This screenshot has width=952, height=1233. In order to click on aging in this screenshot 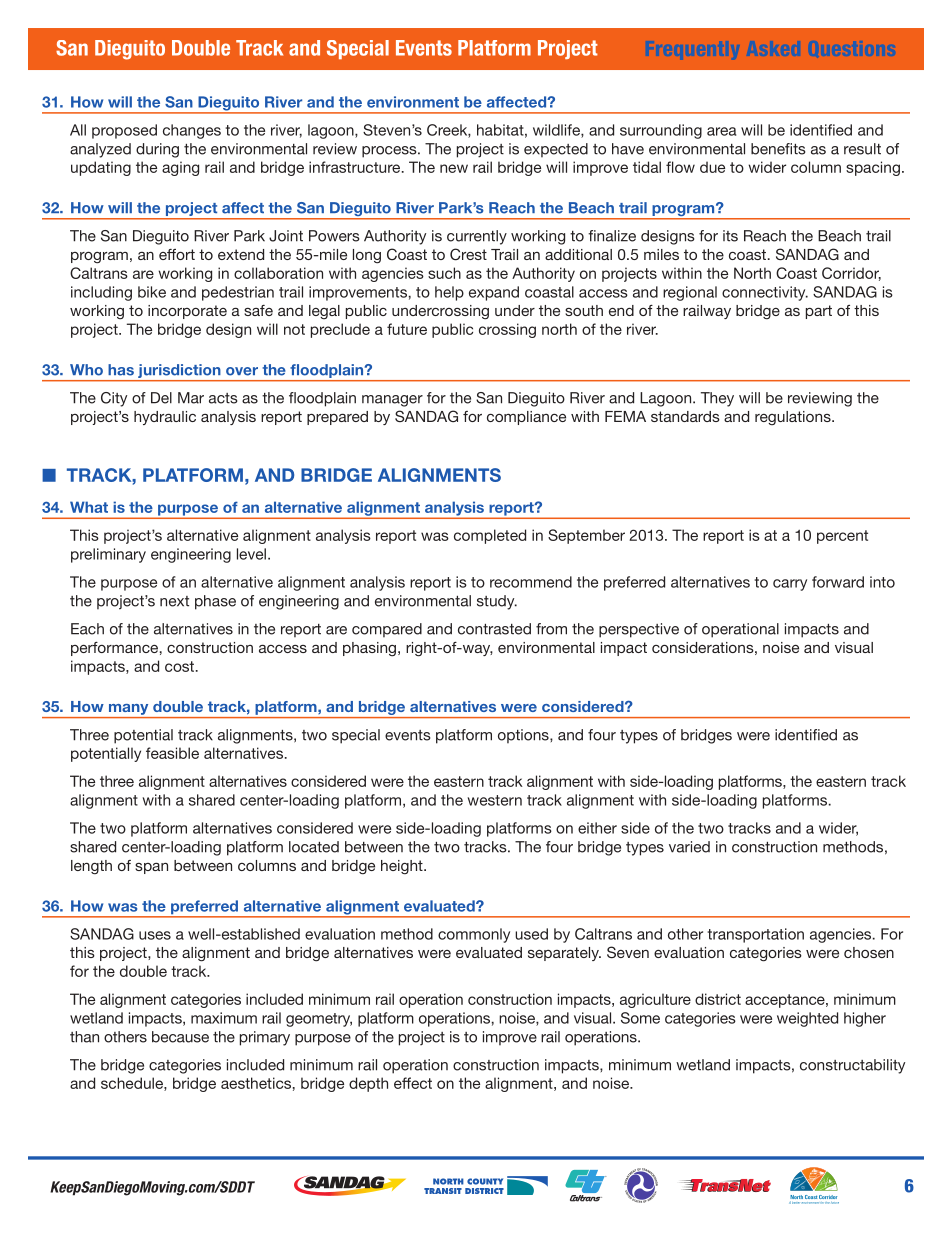, I will do `click(180, 168)`.
